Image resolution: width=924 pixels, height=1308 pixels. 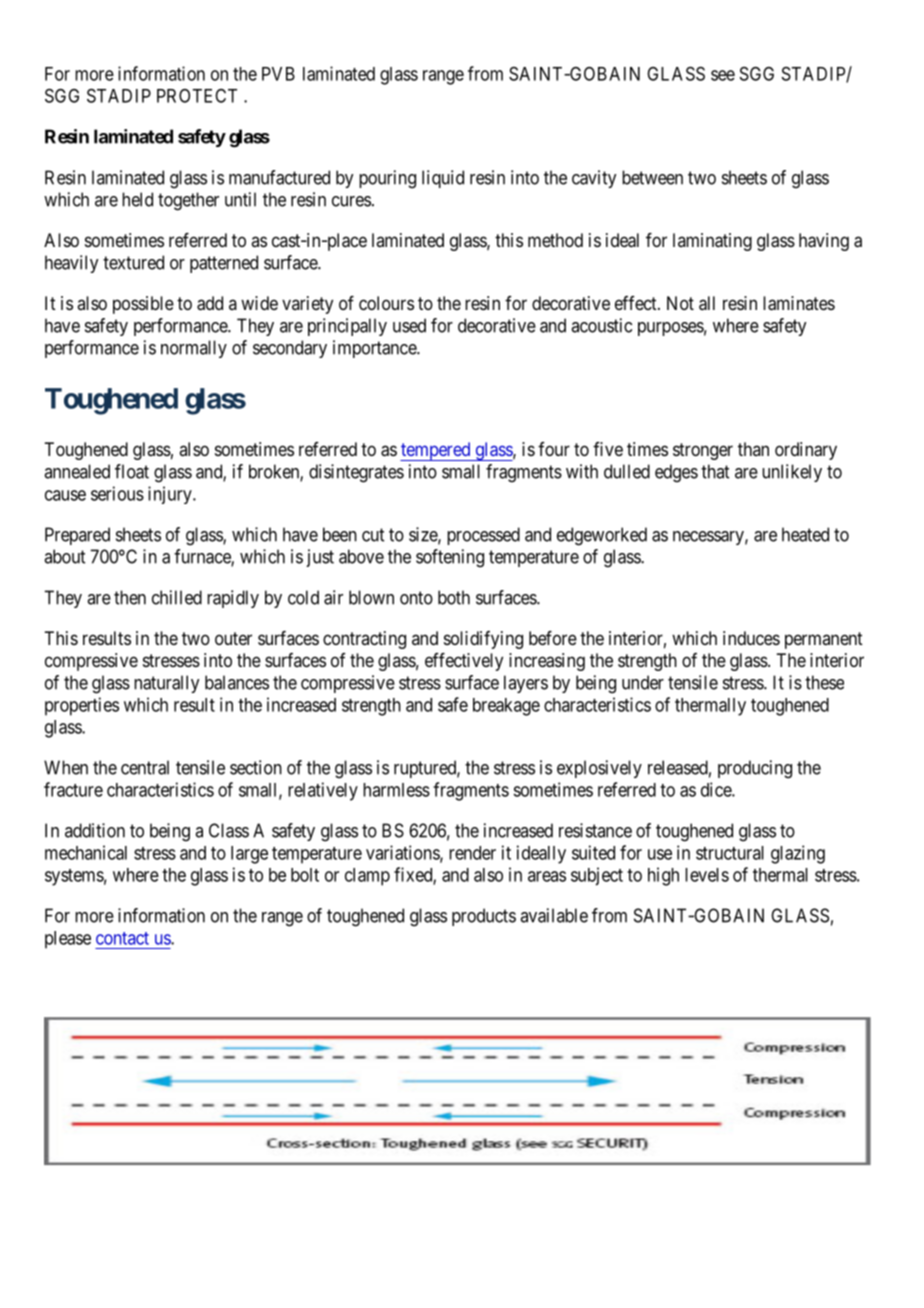 I want to click on induces, so click(x=751, y=638).
